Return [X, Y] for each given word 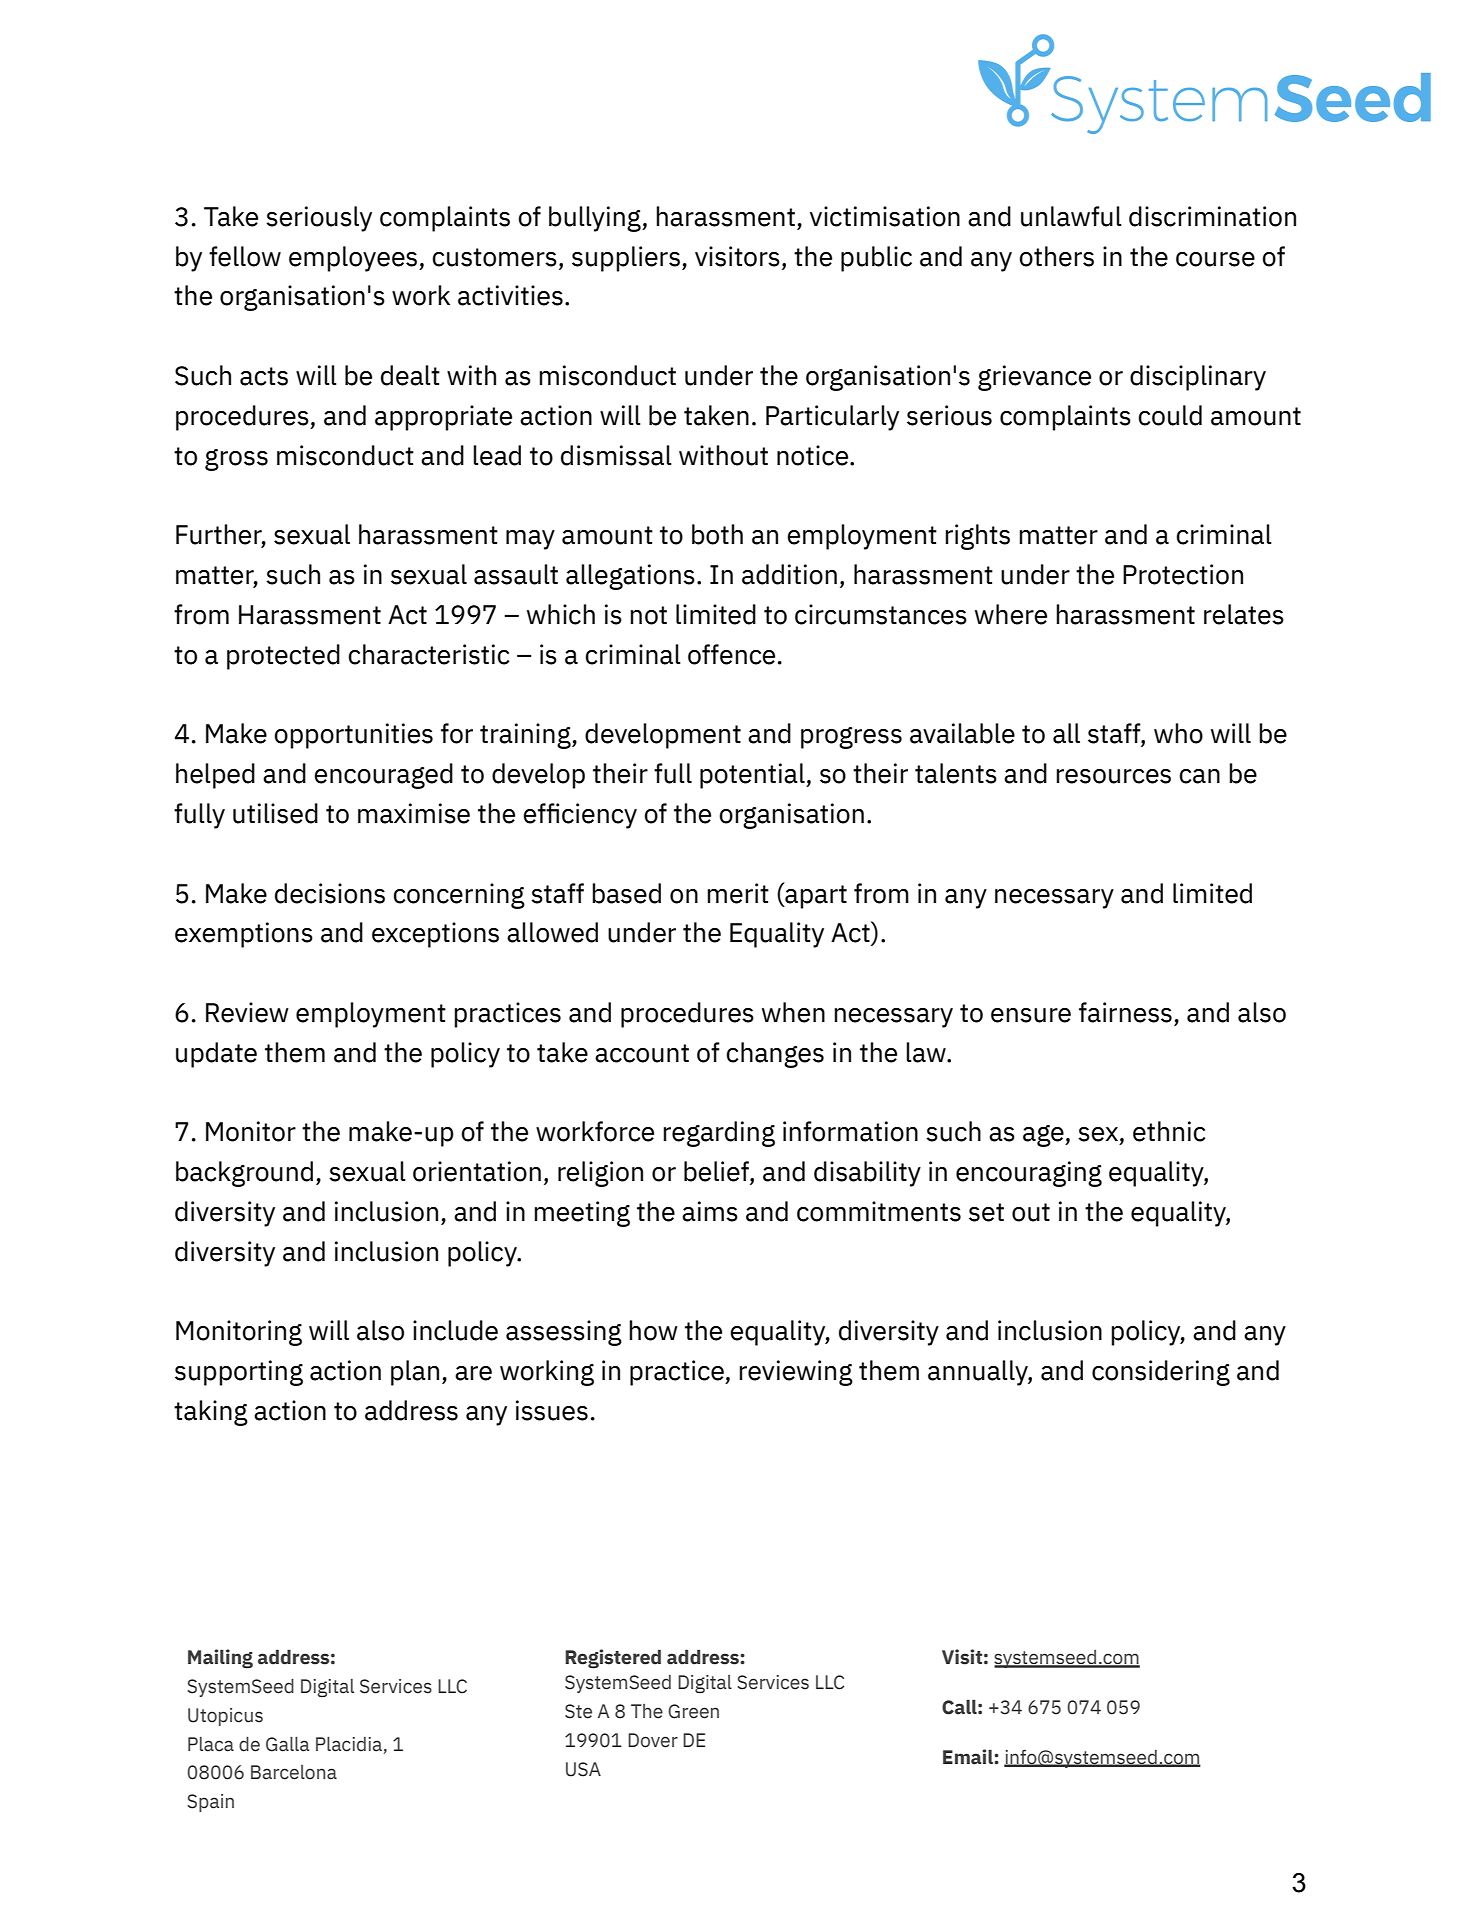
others [1056, 256]
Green [693, 1711]
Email [969, 1757]
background [244, 1174]
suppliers [626, 259]
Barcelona [294, 1772]
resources [1113, 776]
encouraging [1029, 1174]
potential [753, 776]
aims [710, 1211]
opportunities [353, 736]
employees [354, 259]
